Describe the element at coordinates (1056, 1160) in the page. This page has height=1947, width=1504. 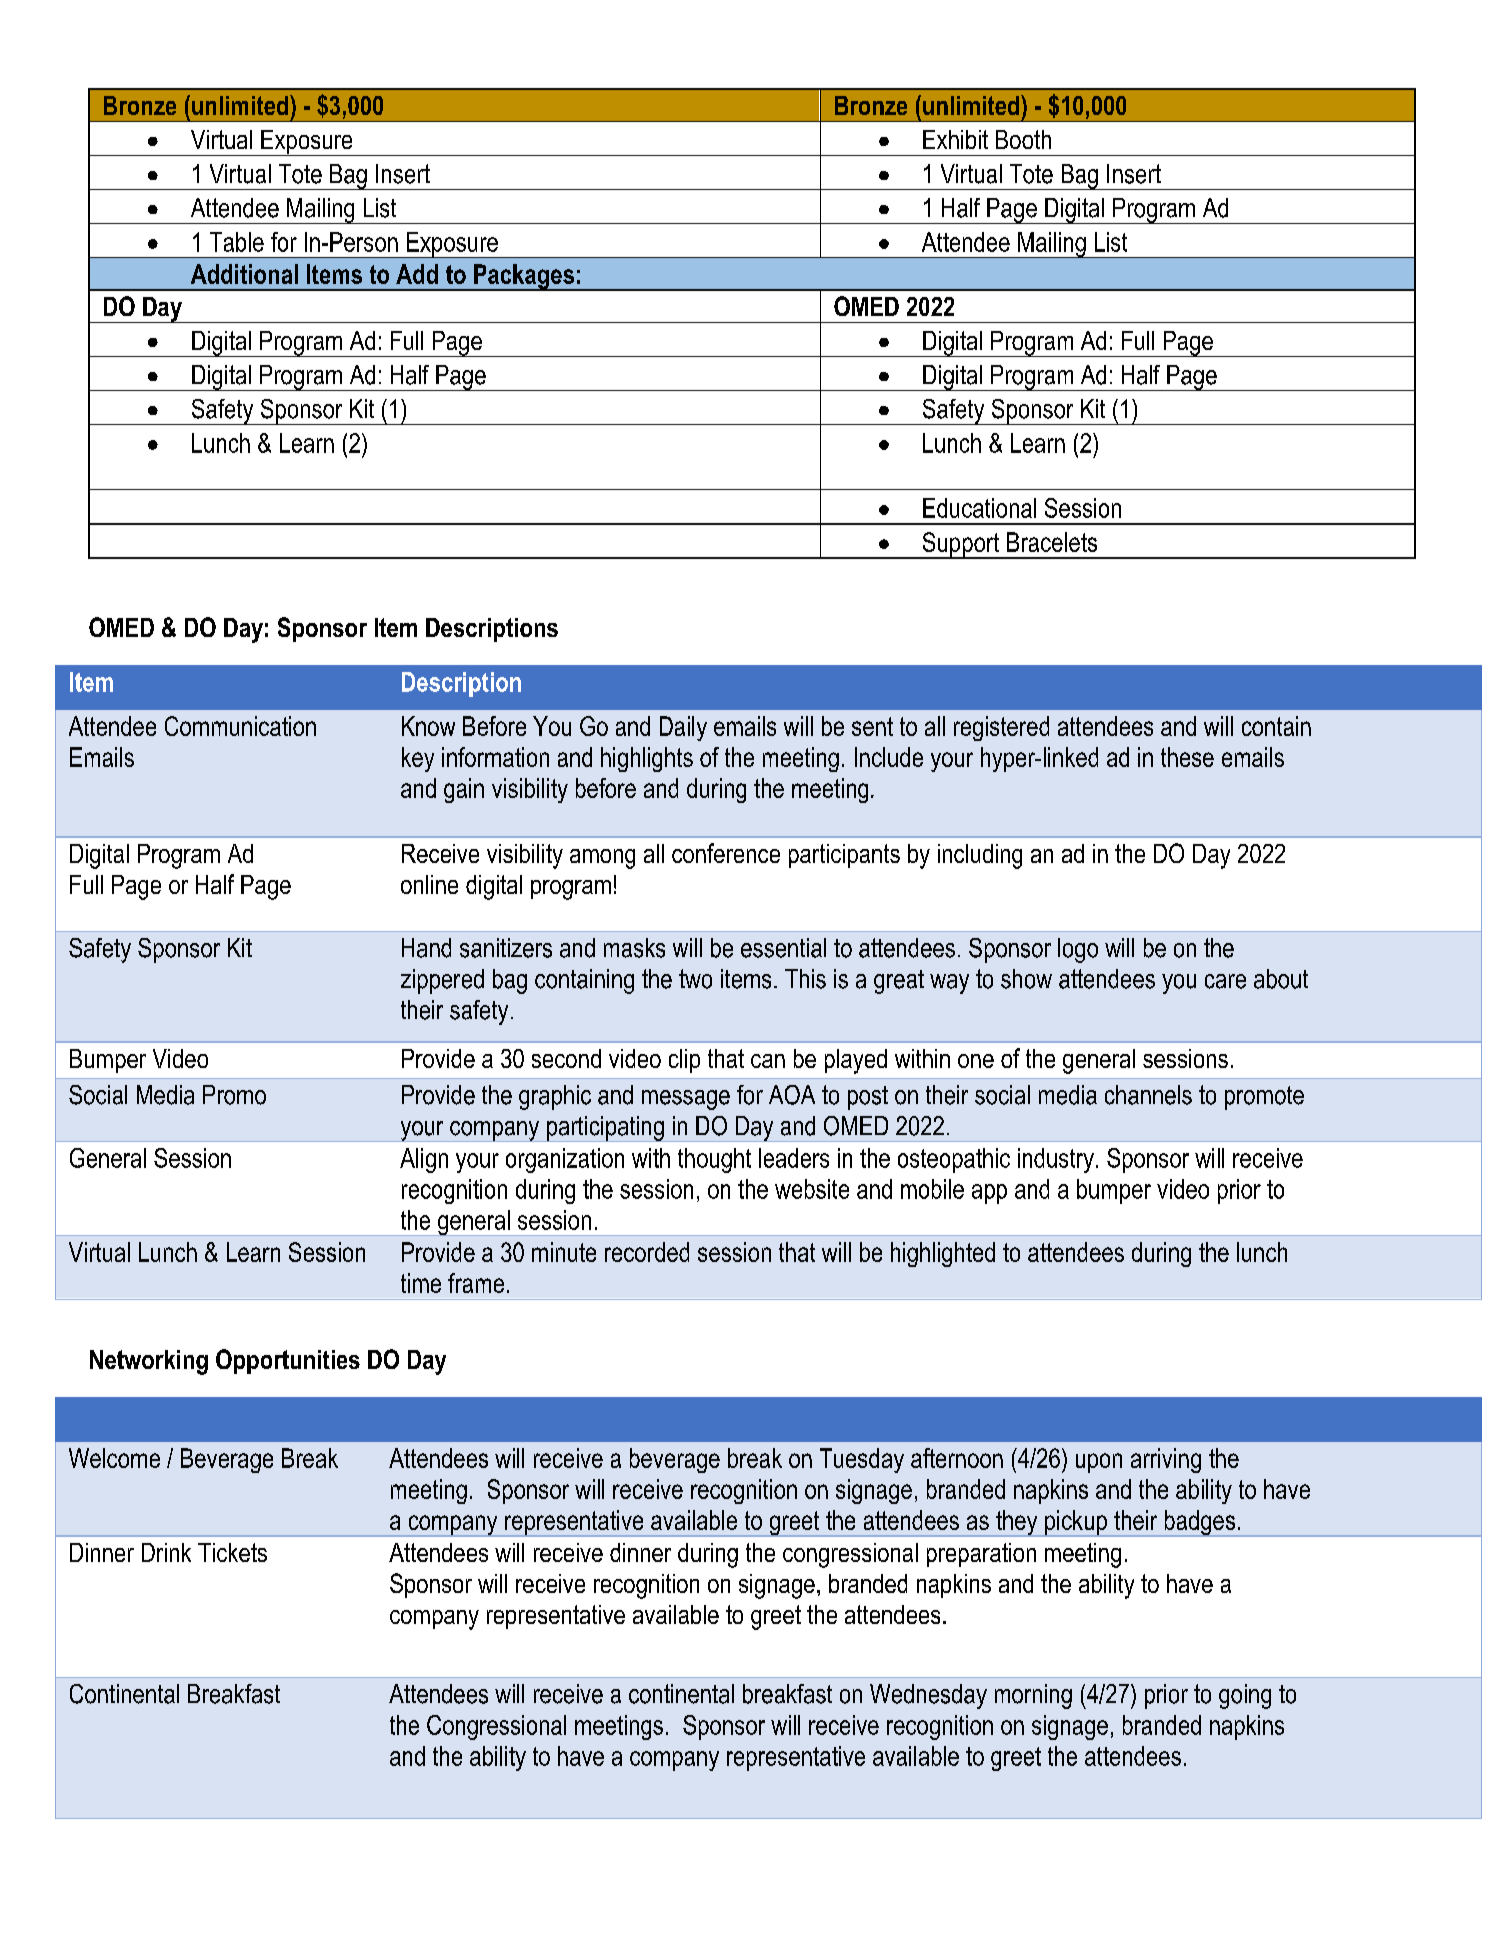
I see `industry` at that location.
